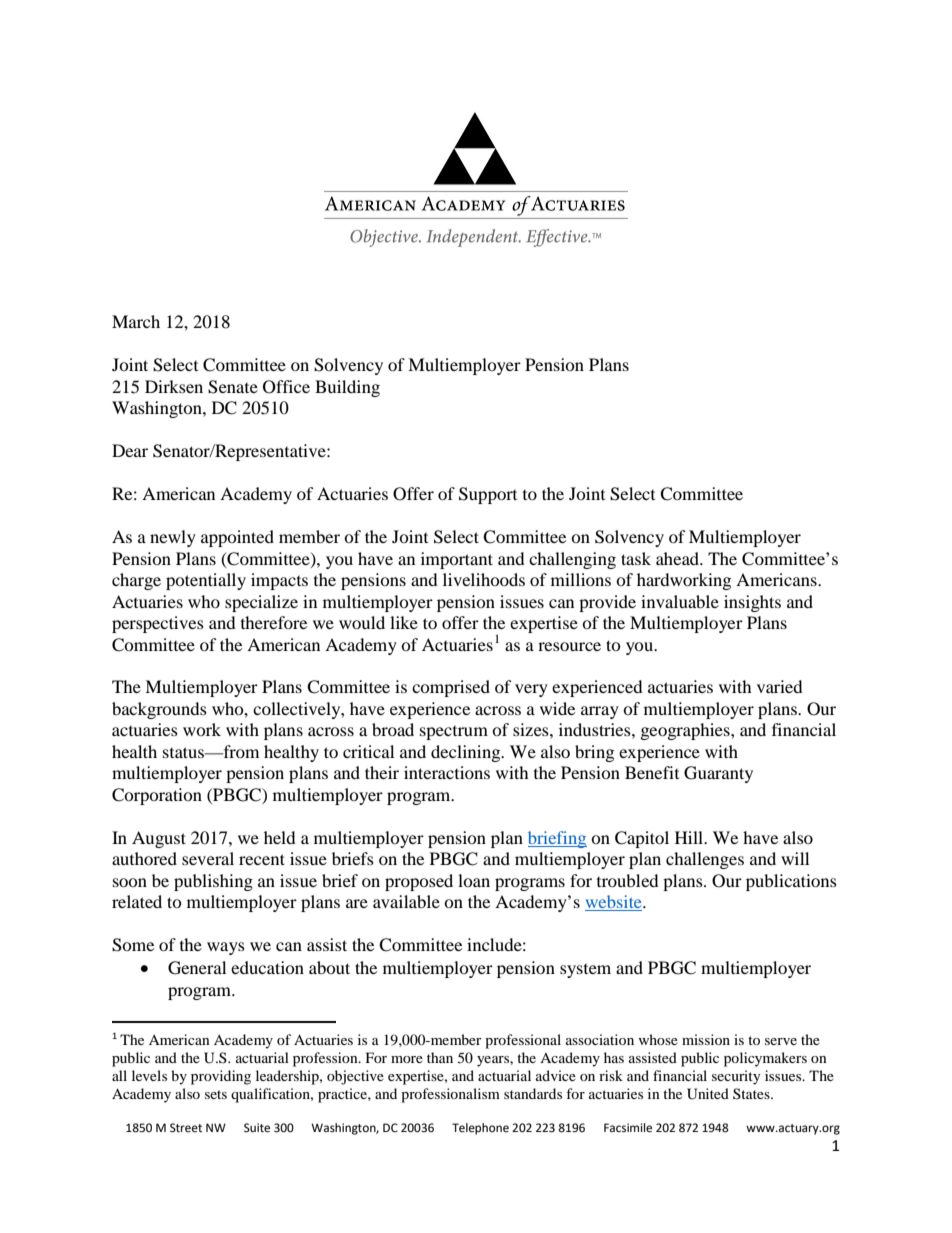  What do you see at coordinates (705, 860) in the screenshot?
I see `challenges` at bounding box center [705, 860].
